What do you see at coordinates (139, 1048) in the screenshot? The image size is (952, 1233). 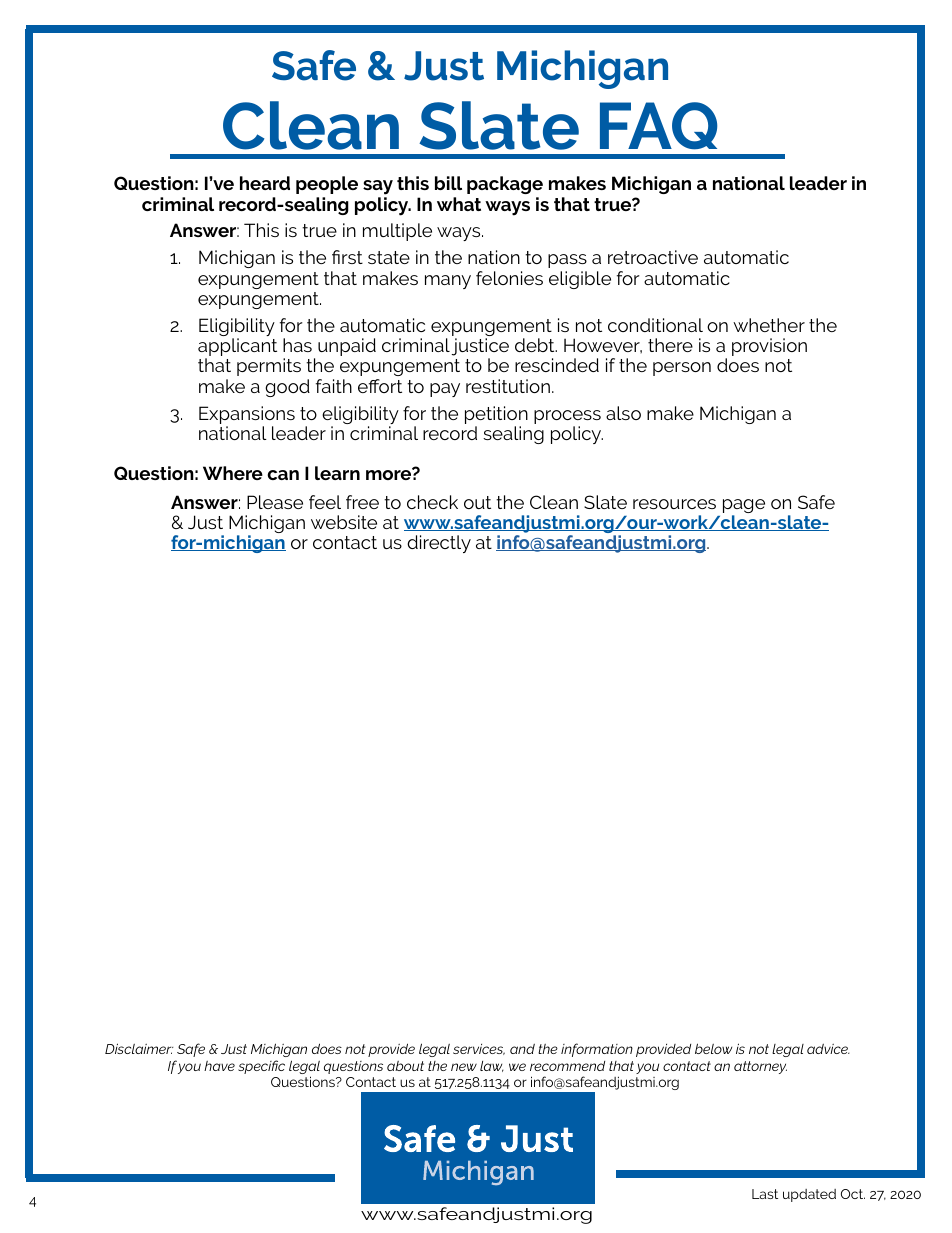 I see `Disclaimer` at bounding box center [139, 1048].
